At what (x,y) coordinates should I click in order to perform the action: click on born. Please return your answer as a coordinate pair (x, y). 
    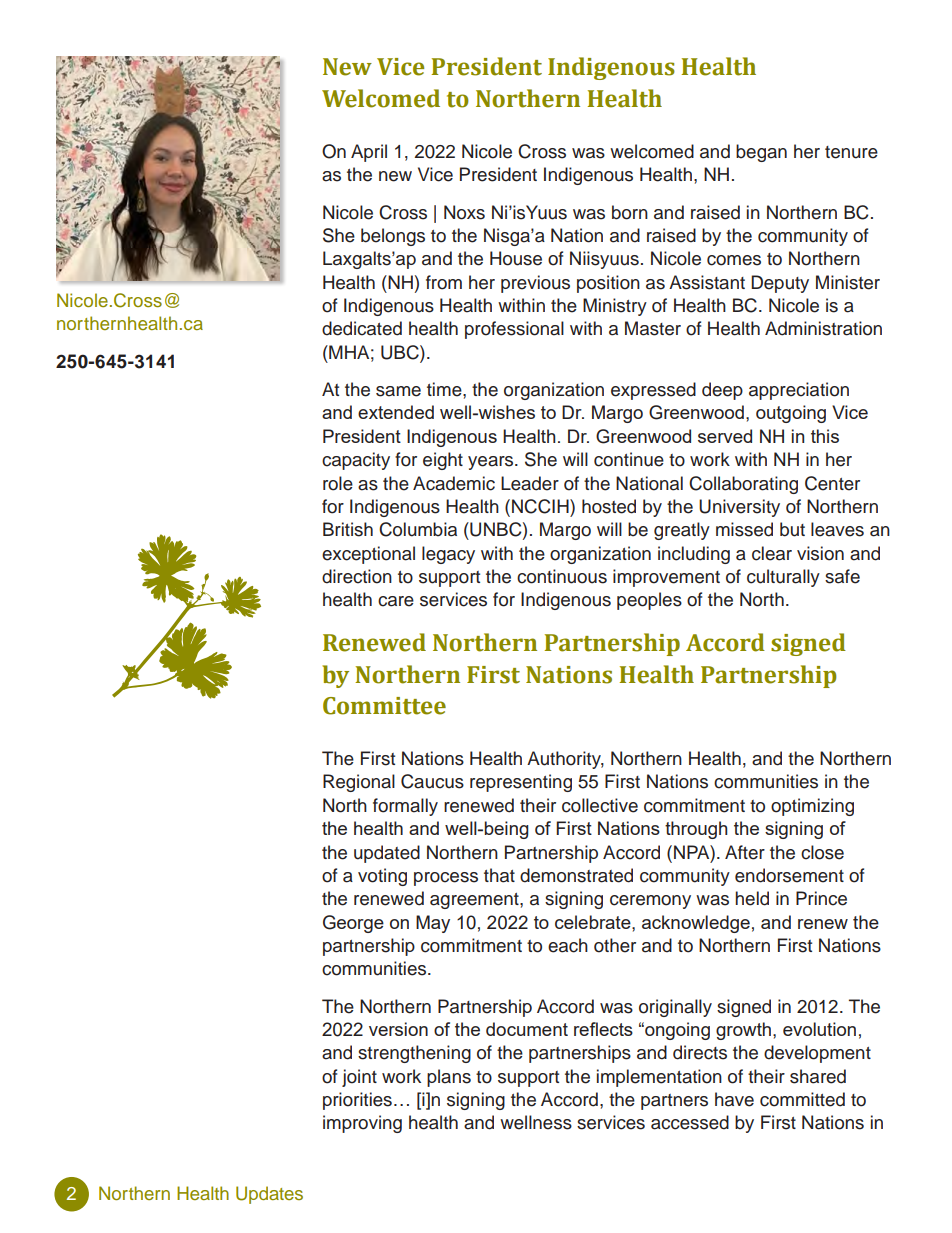
    Looking at the image, I should click on (630, 212).
